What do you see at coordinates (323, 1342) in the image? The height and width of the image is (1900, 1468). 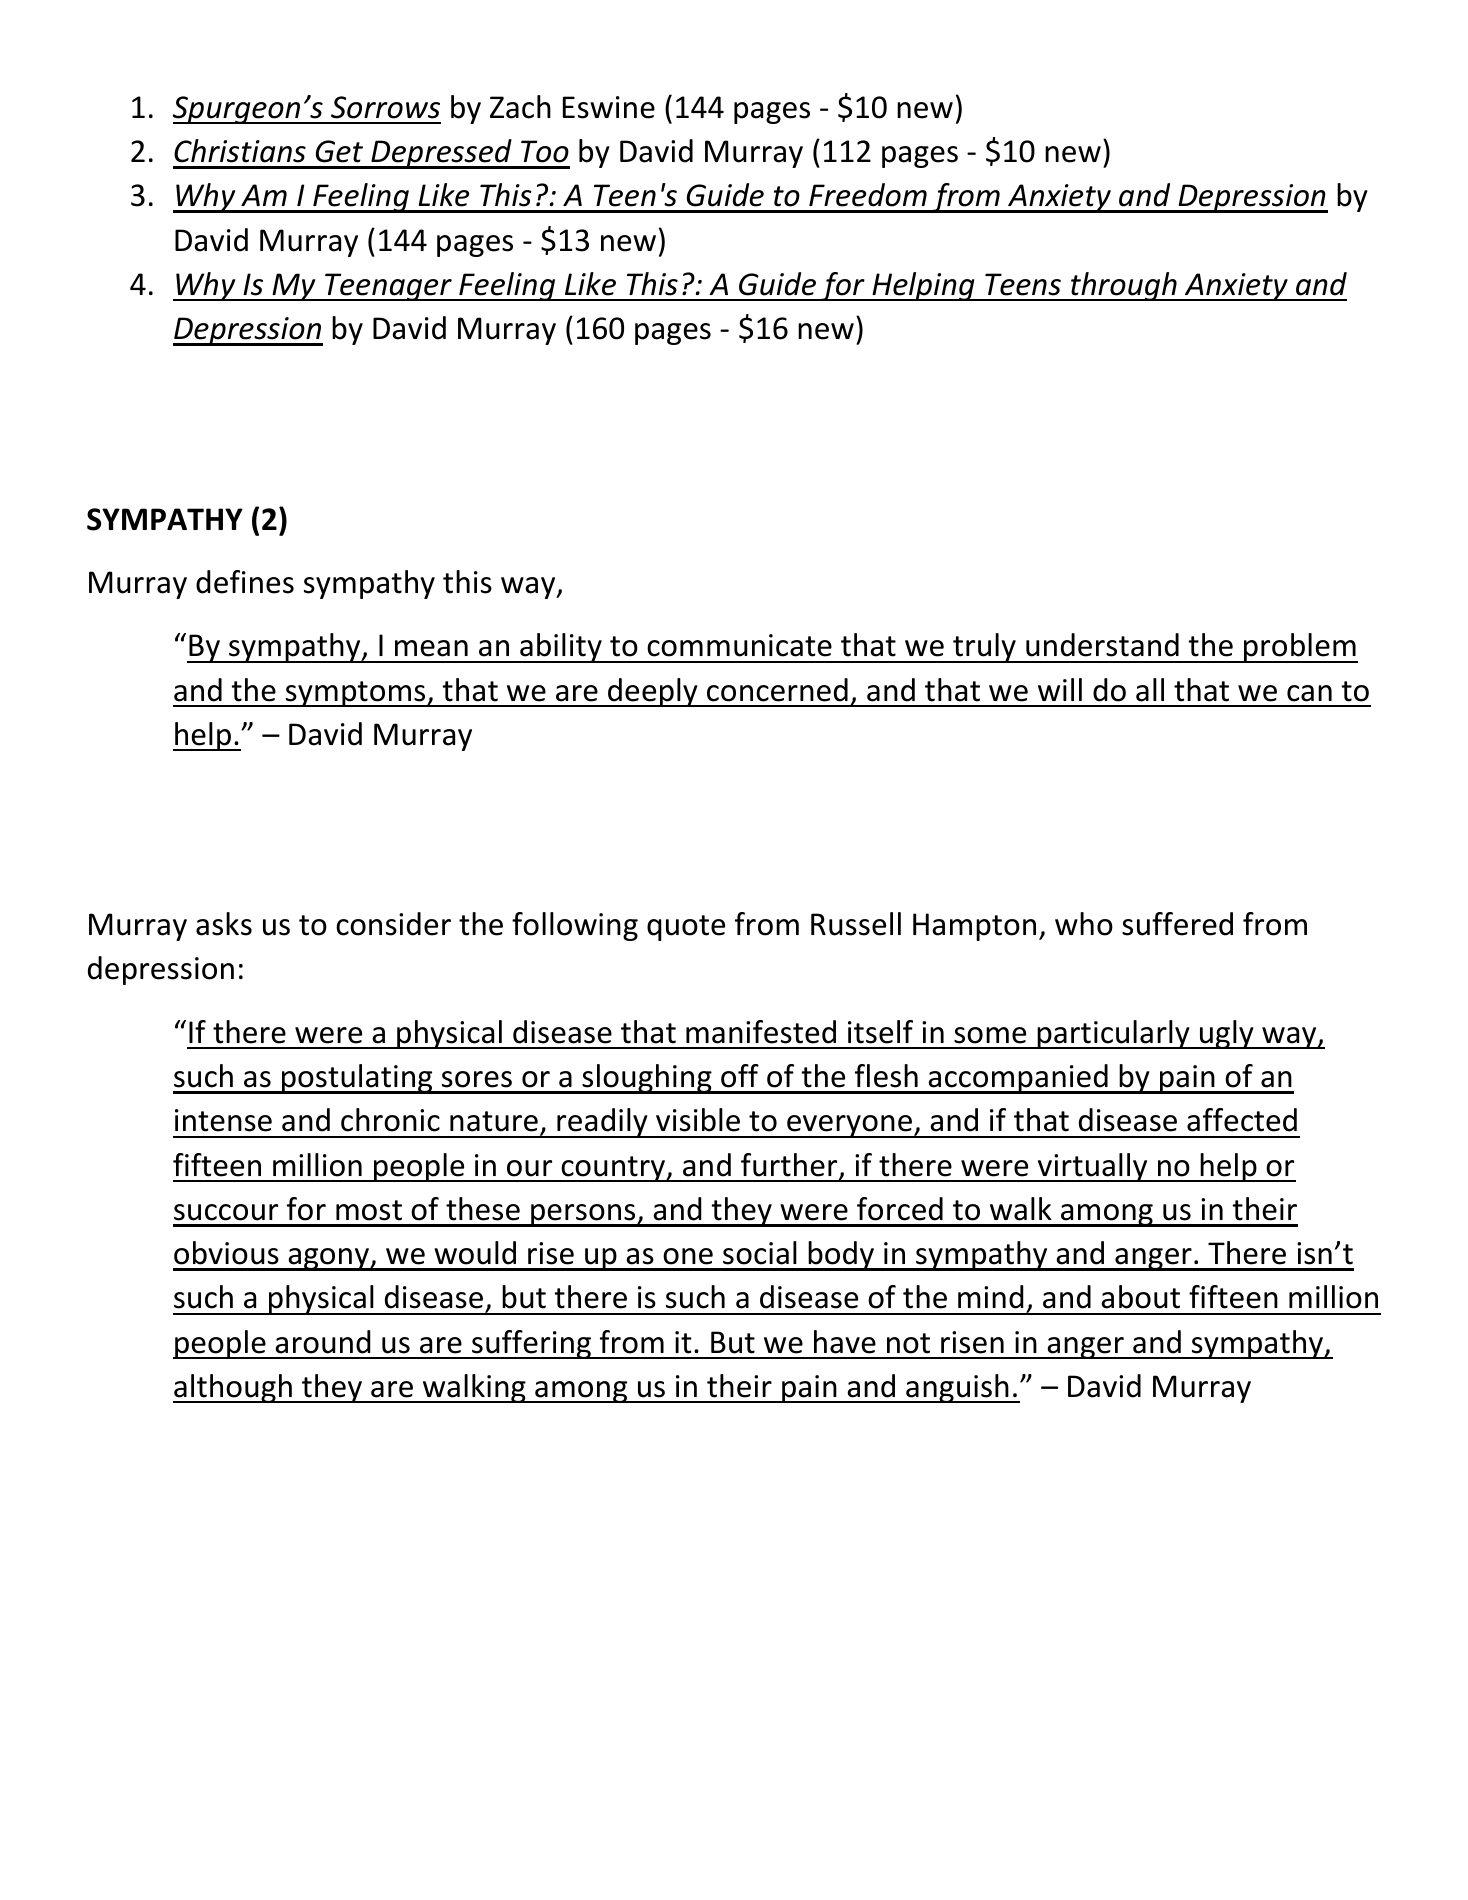 I see `around` at bounding box center [323, 1342].
